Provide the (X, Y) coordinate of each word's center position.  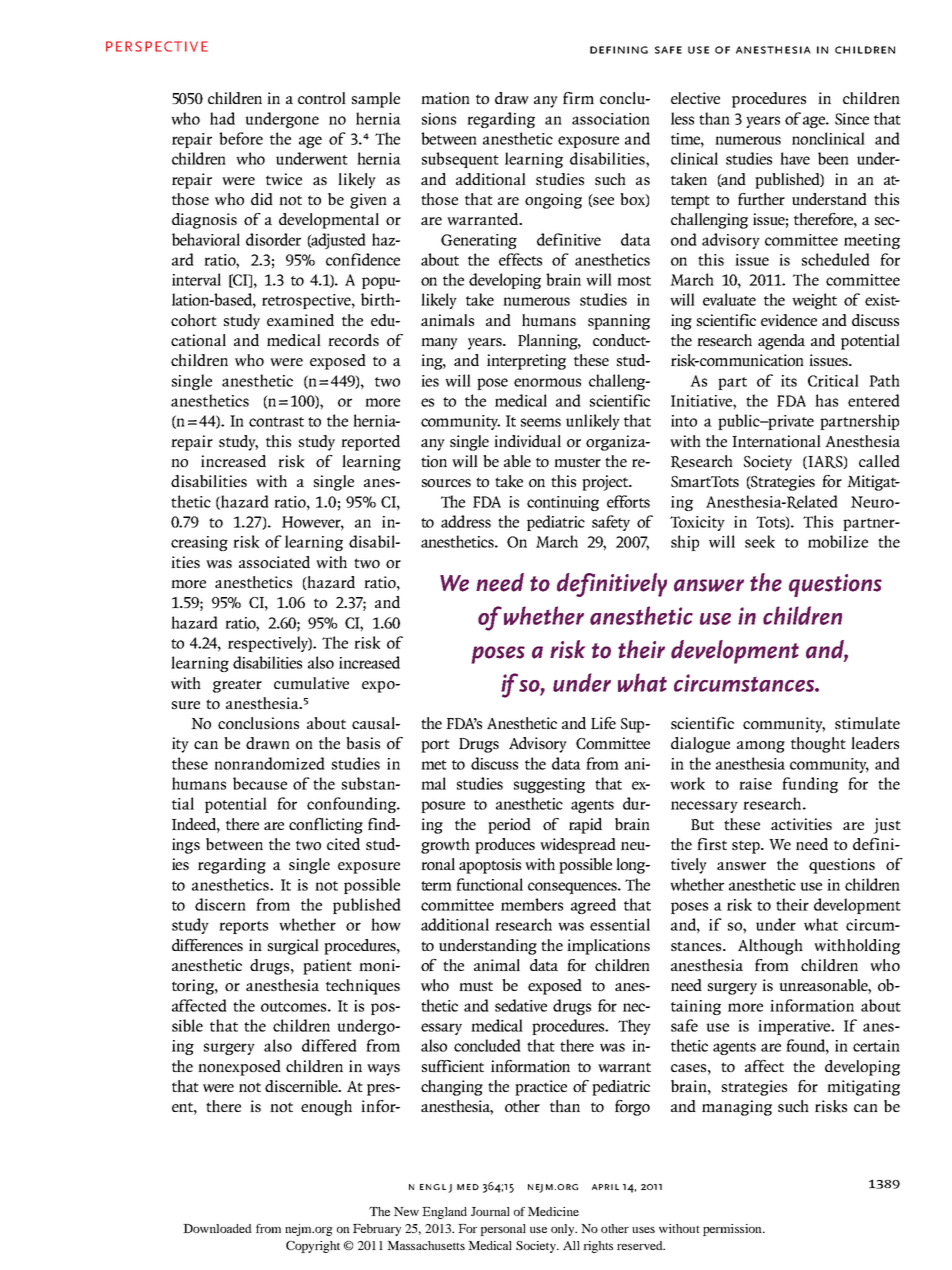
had (222, 118)
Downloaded (217, 1228)
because (260, 783)
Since (852, 119)
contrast (276, 422)
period (509, 826)
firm (578, 98)
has (826, 400)
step (747, 847)
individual (527, 441)
